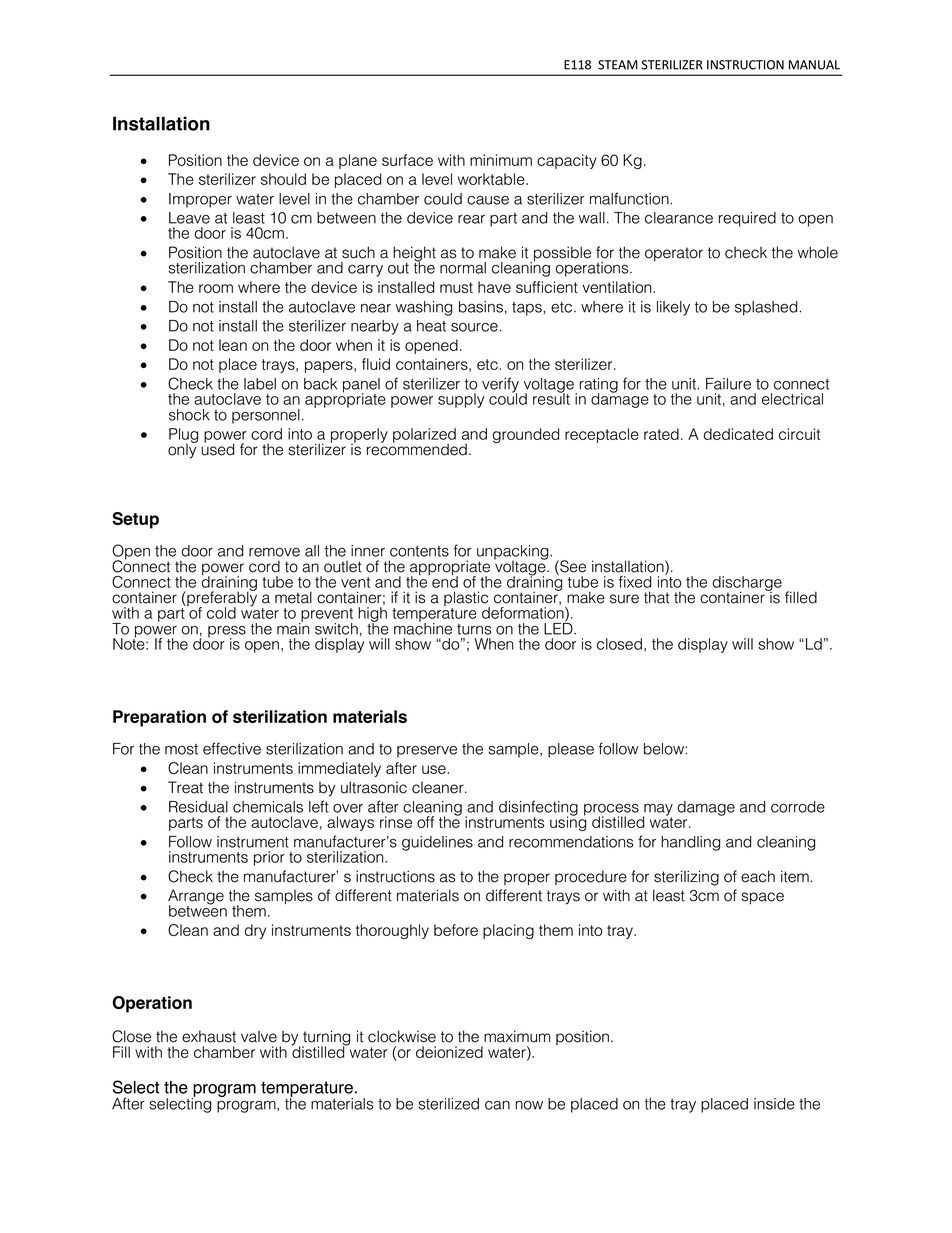 This page has height=1233, width=952. What do you see at coordinates (437, 843) in the page?
I see `guidelines` at bounding box center [437, 843].
